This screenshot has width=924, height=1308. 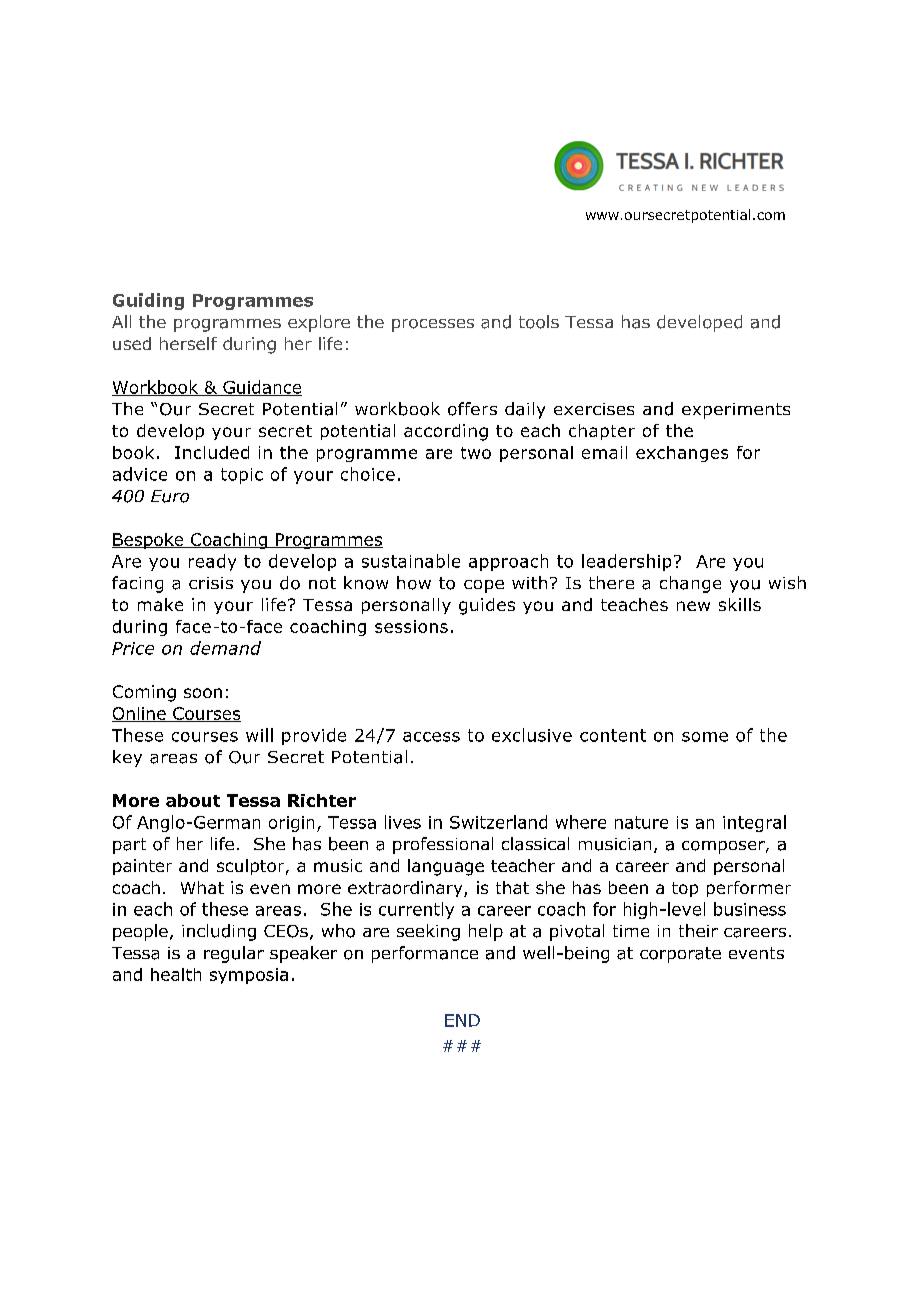 What do you see at coordinates (176, 974) in the screenshot?
I see `health` at bounding box center [176, 974].
